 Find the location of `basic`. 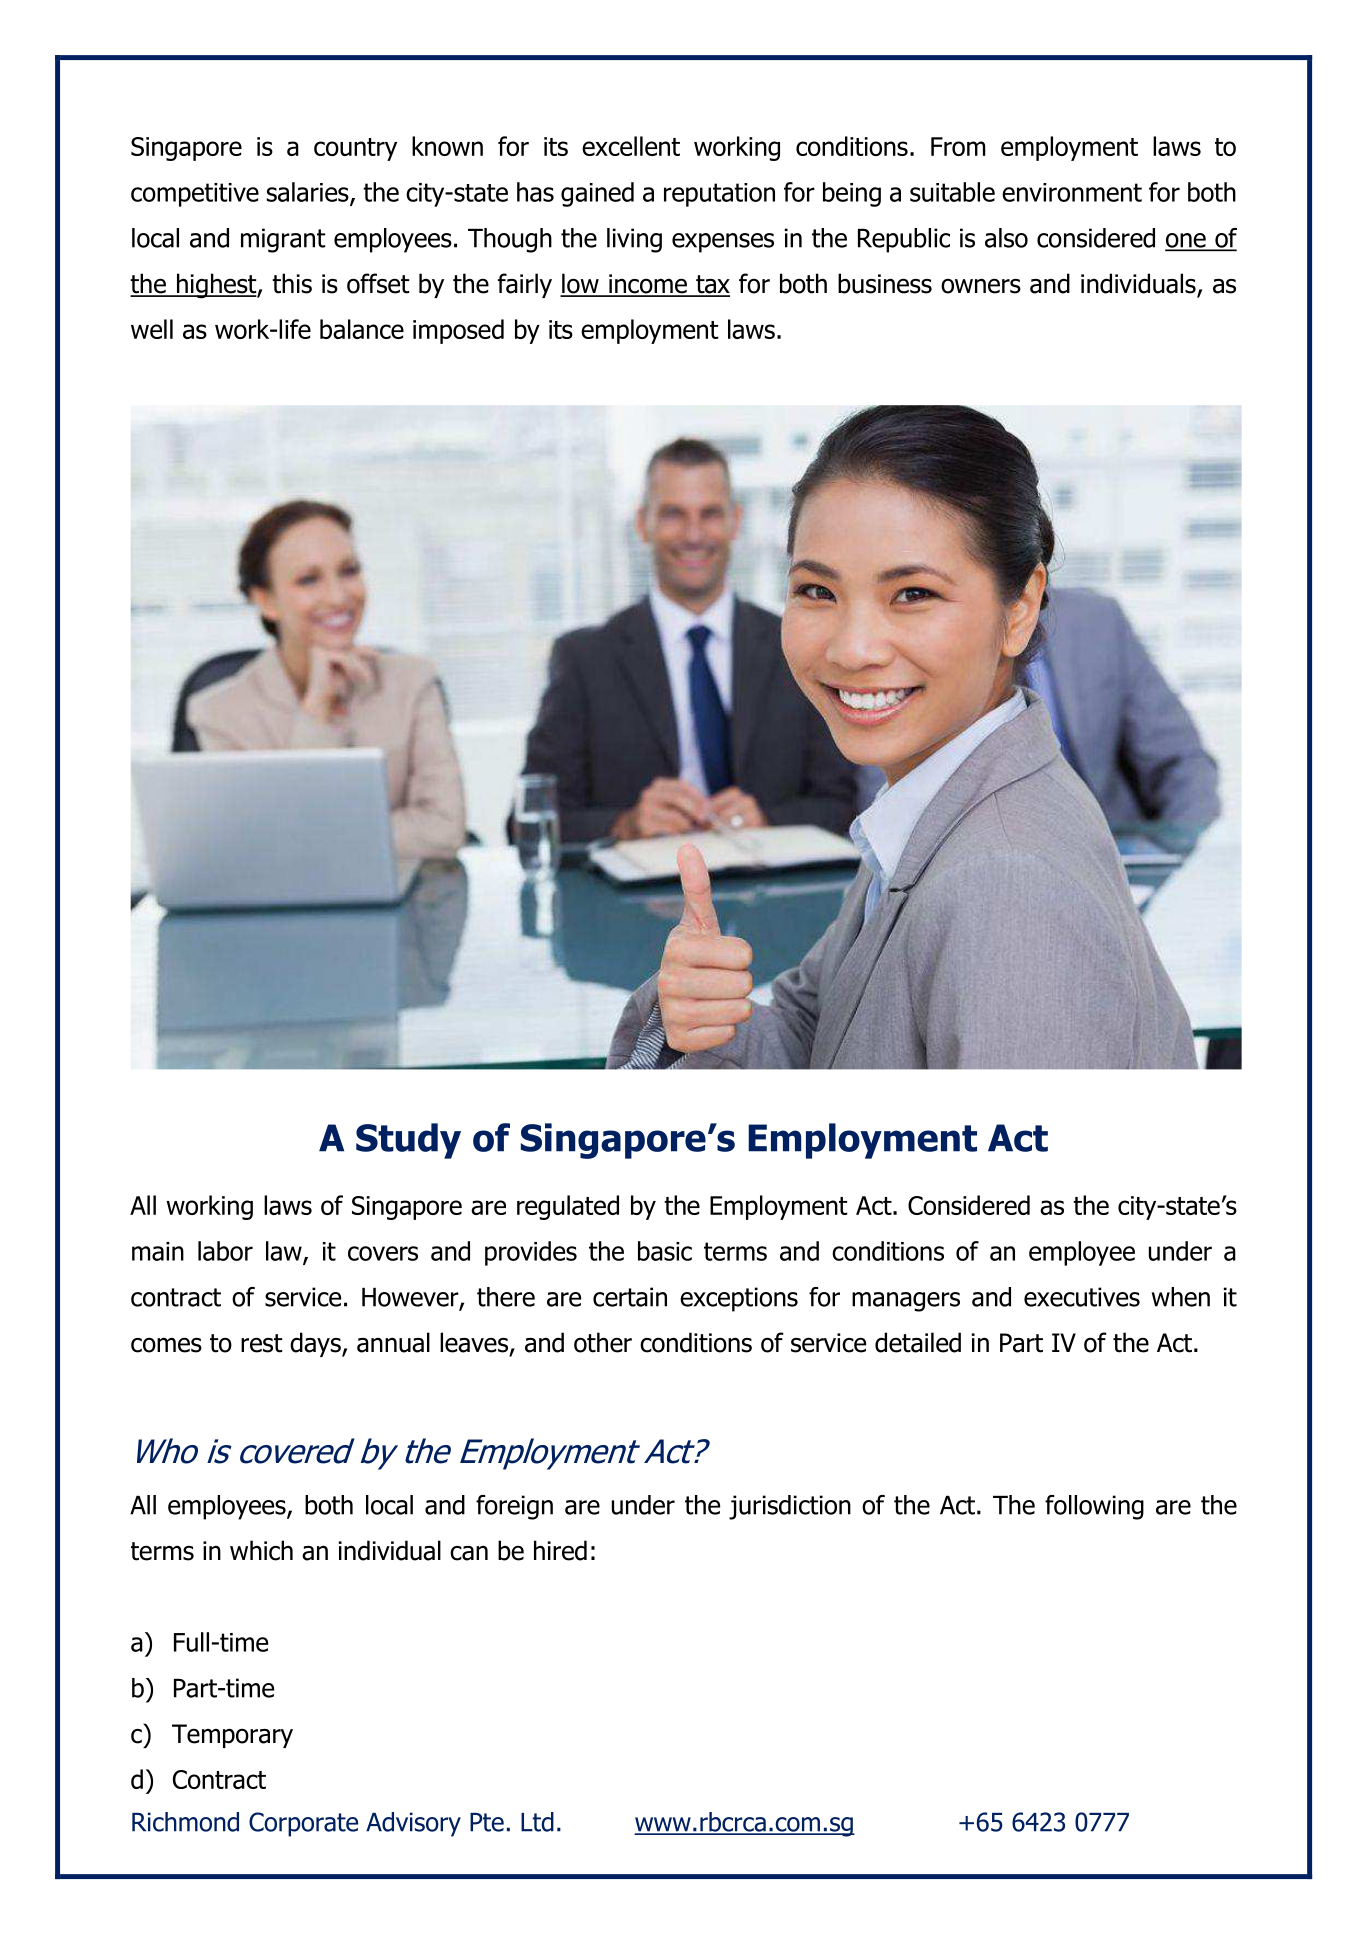

basic is located at coordinates (665, 1251).
